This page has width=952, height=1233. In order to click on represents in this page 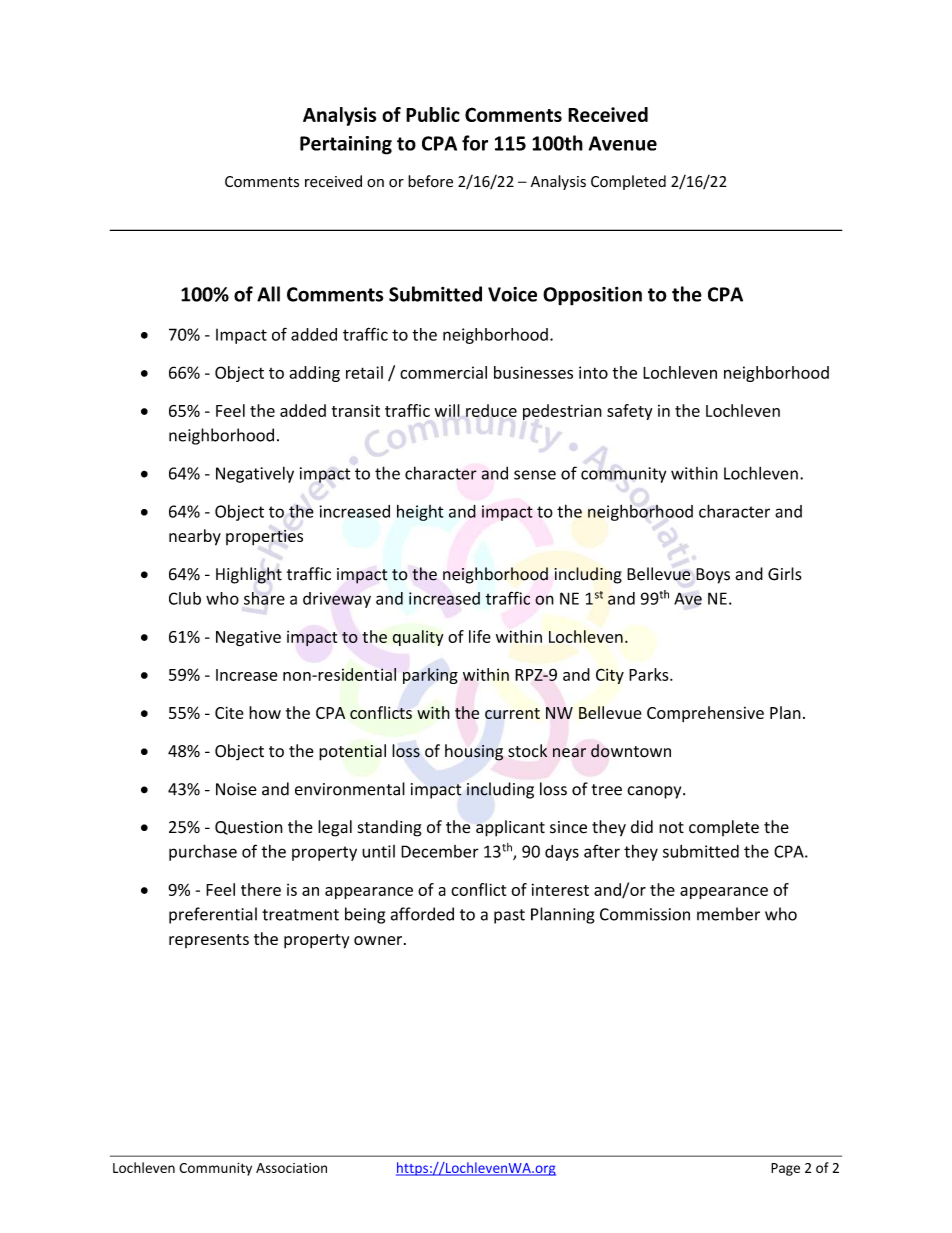, I will do `click(209, 941)`.
